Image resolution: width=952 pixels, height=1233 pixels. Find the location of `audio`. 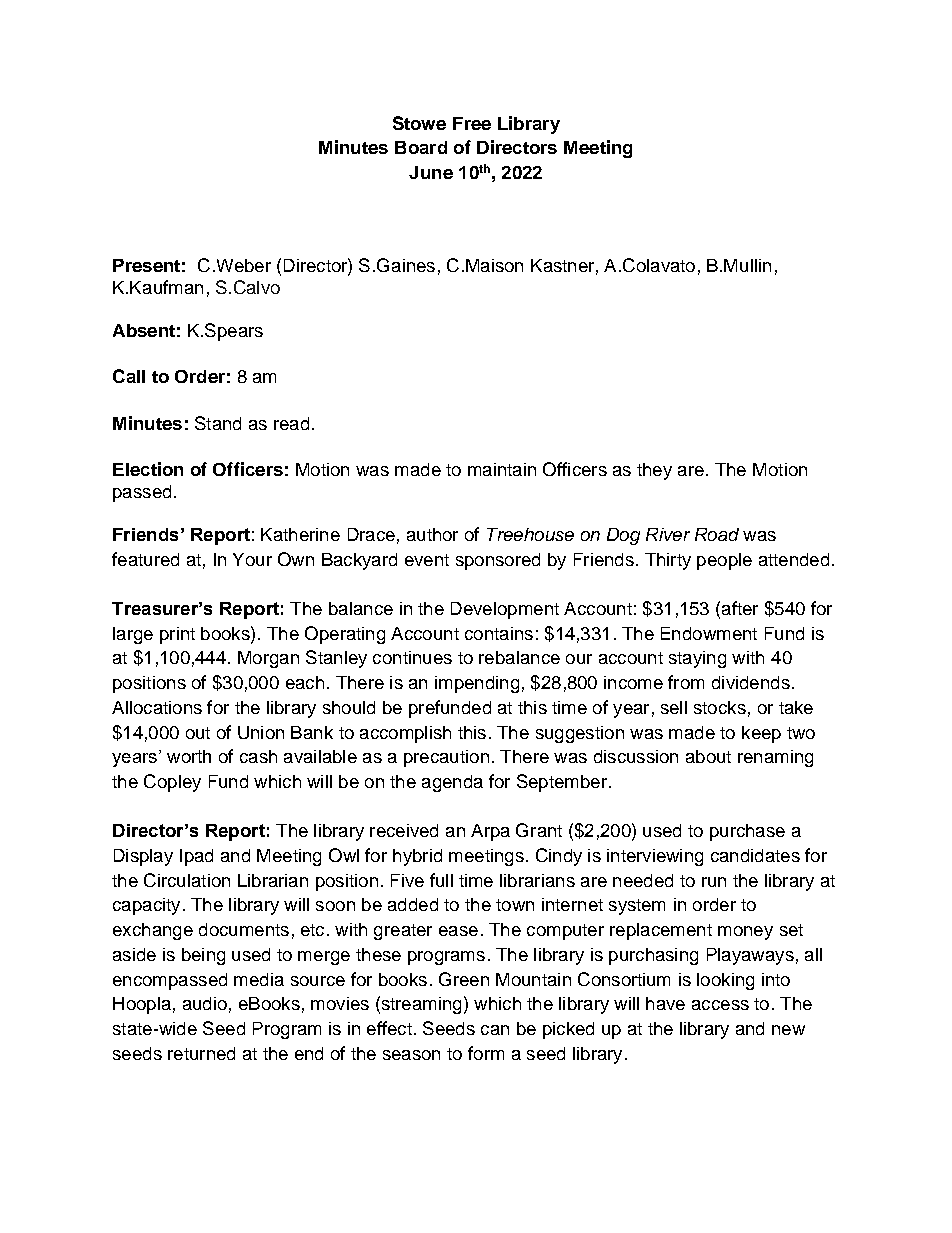

audio is located at coordinates (205, 1003).
